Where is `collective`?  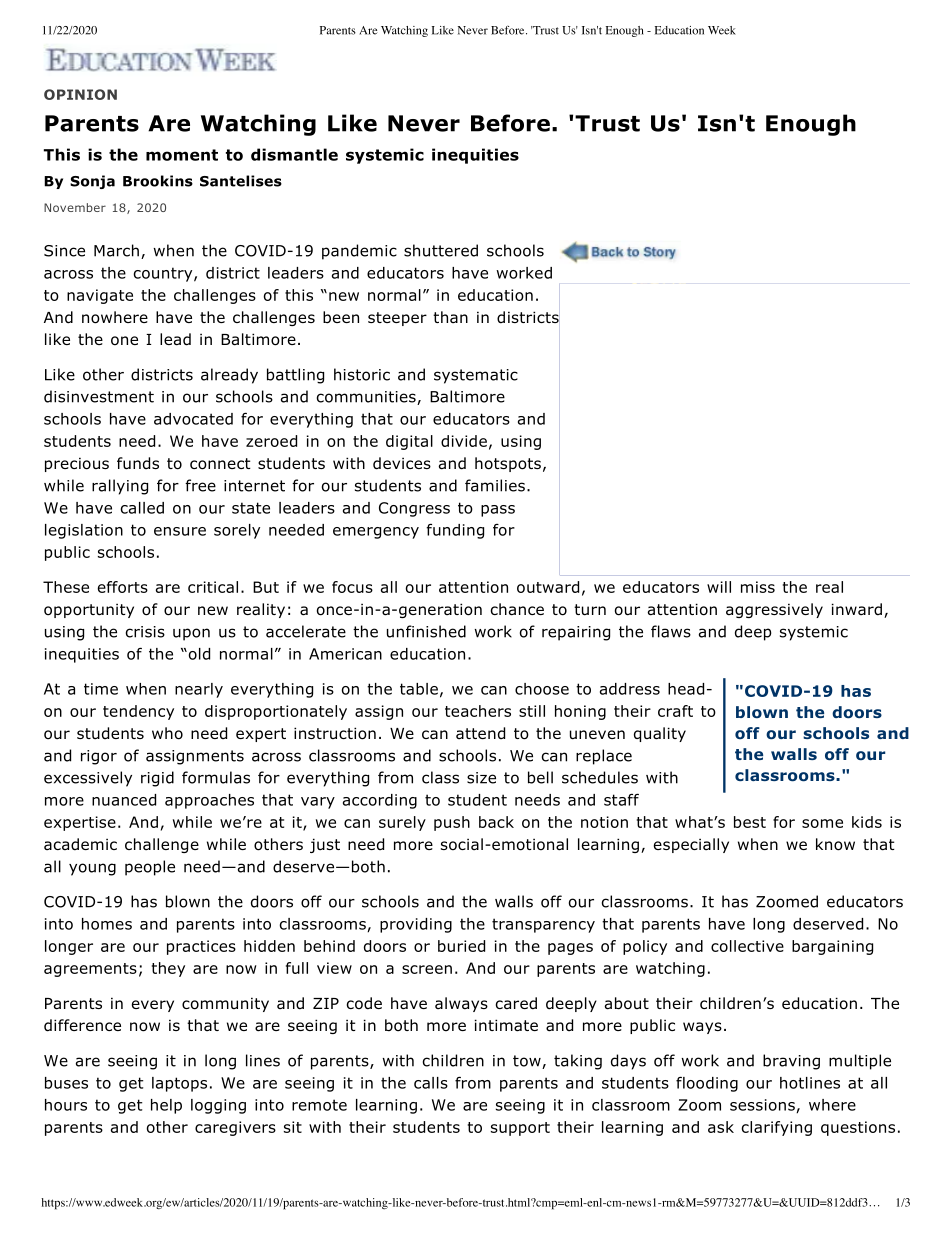
collective is located at coordinates (747, 946).
